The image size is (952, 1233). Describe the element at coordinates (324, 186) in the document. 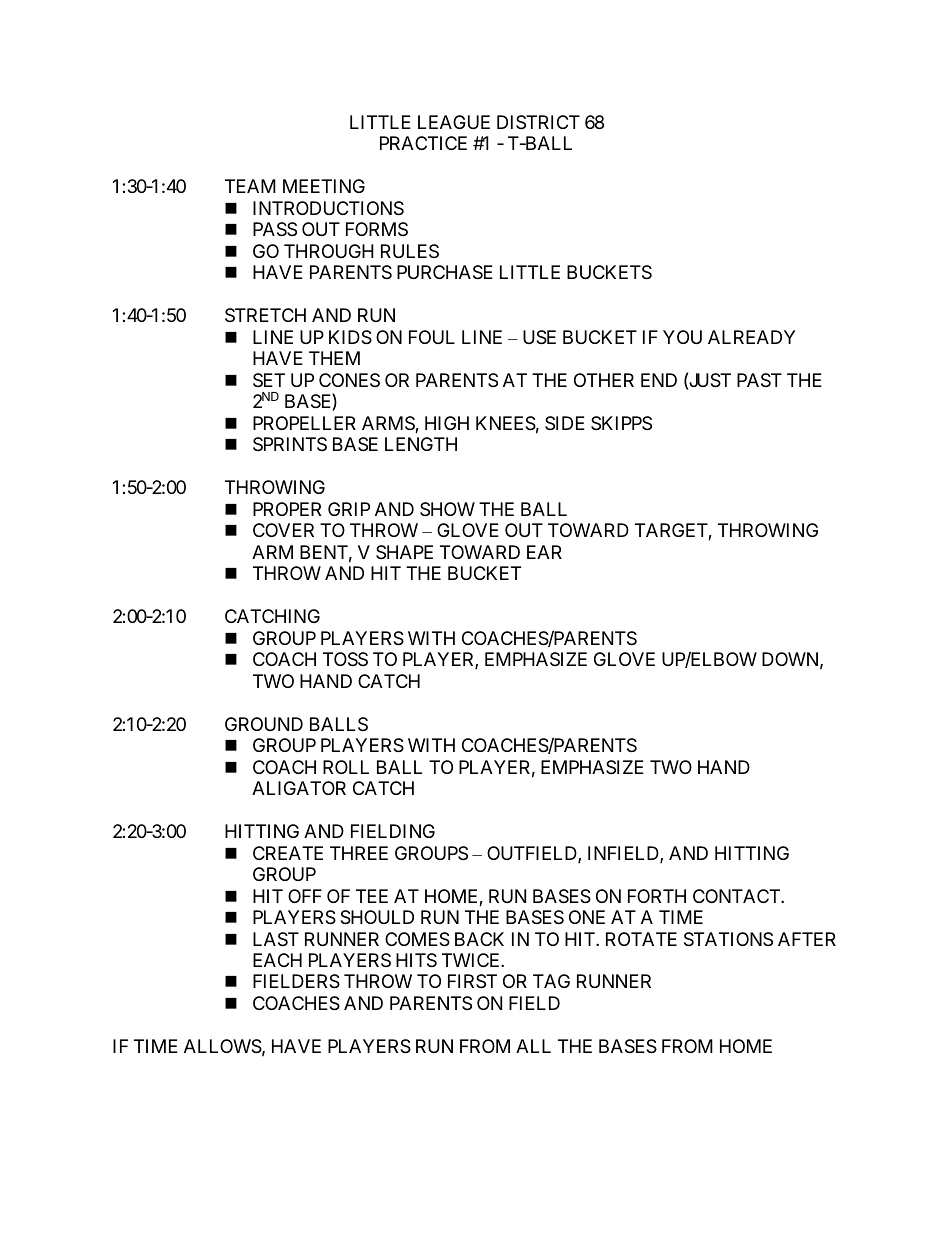

I see `MEETING` at that location.
